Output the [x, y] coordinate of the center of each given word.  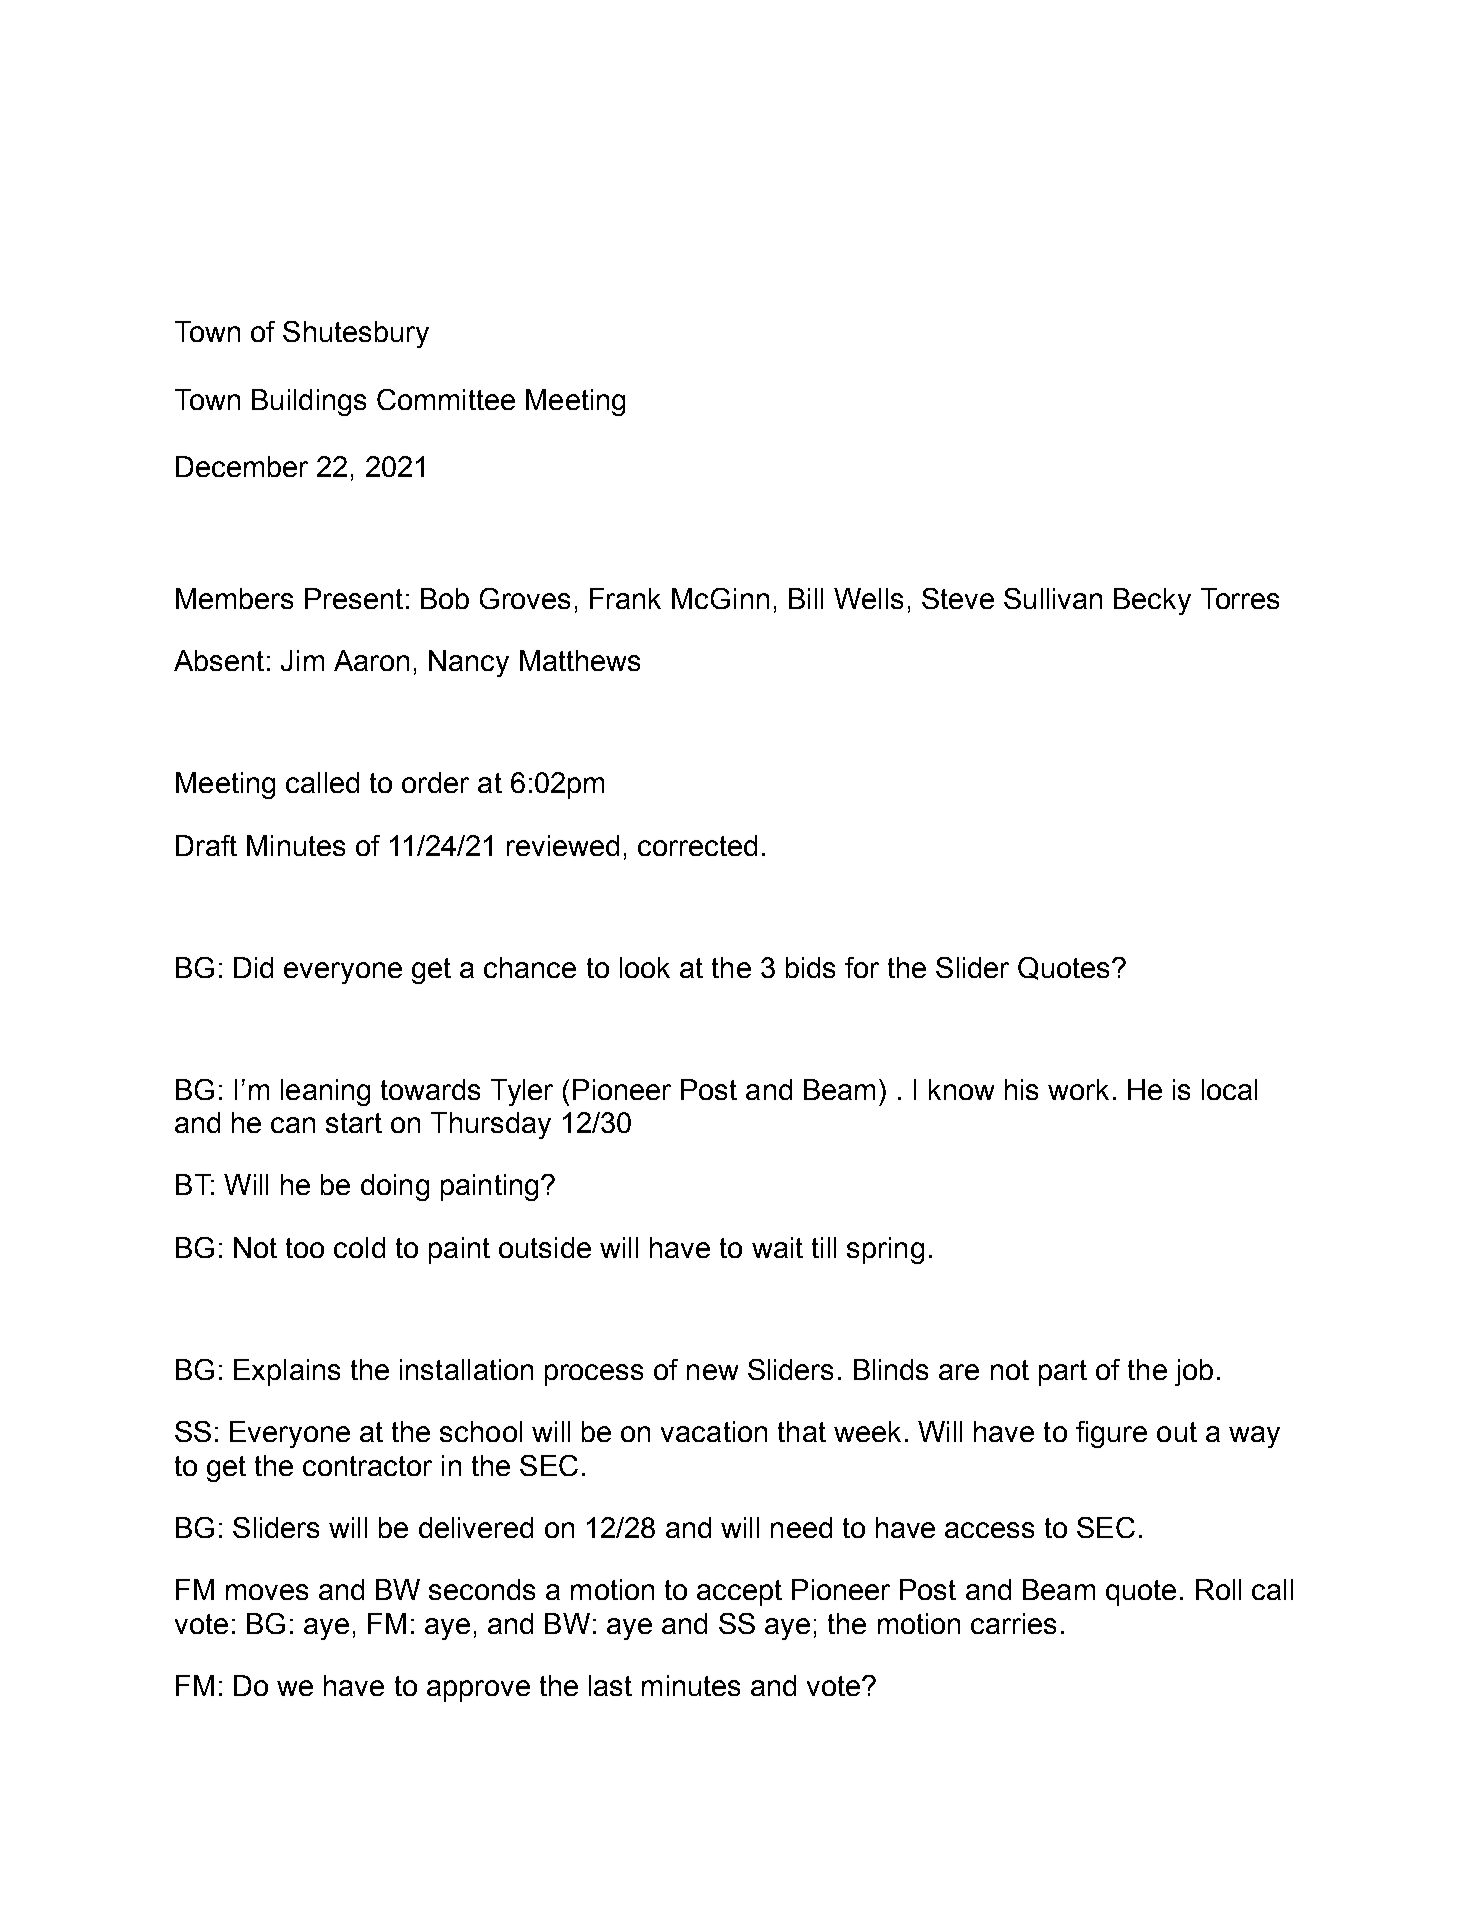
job [1194, 1372]
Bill [806, 598]
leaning [325, 1092]
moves [267, 1592]
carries [1013, 1623]
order [435, 782]
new [712, 1372]
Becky [1152, 601]
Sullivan [1053, 598]
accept [739, 1593]
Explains [287, 1372]
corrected [697, 845]
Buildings [309, 402]
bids [810, 967]
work [1078, 1089]
